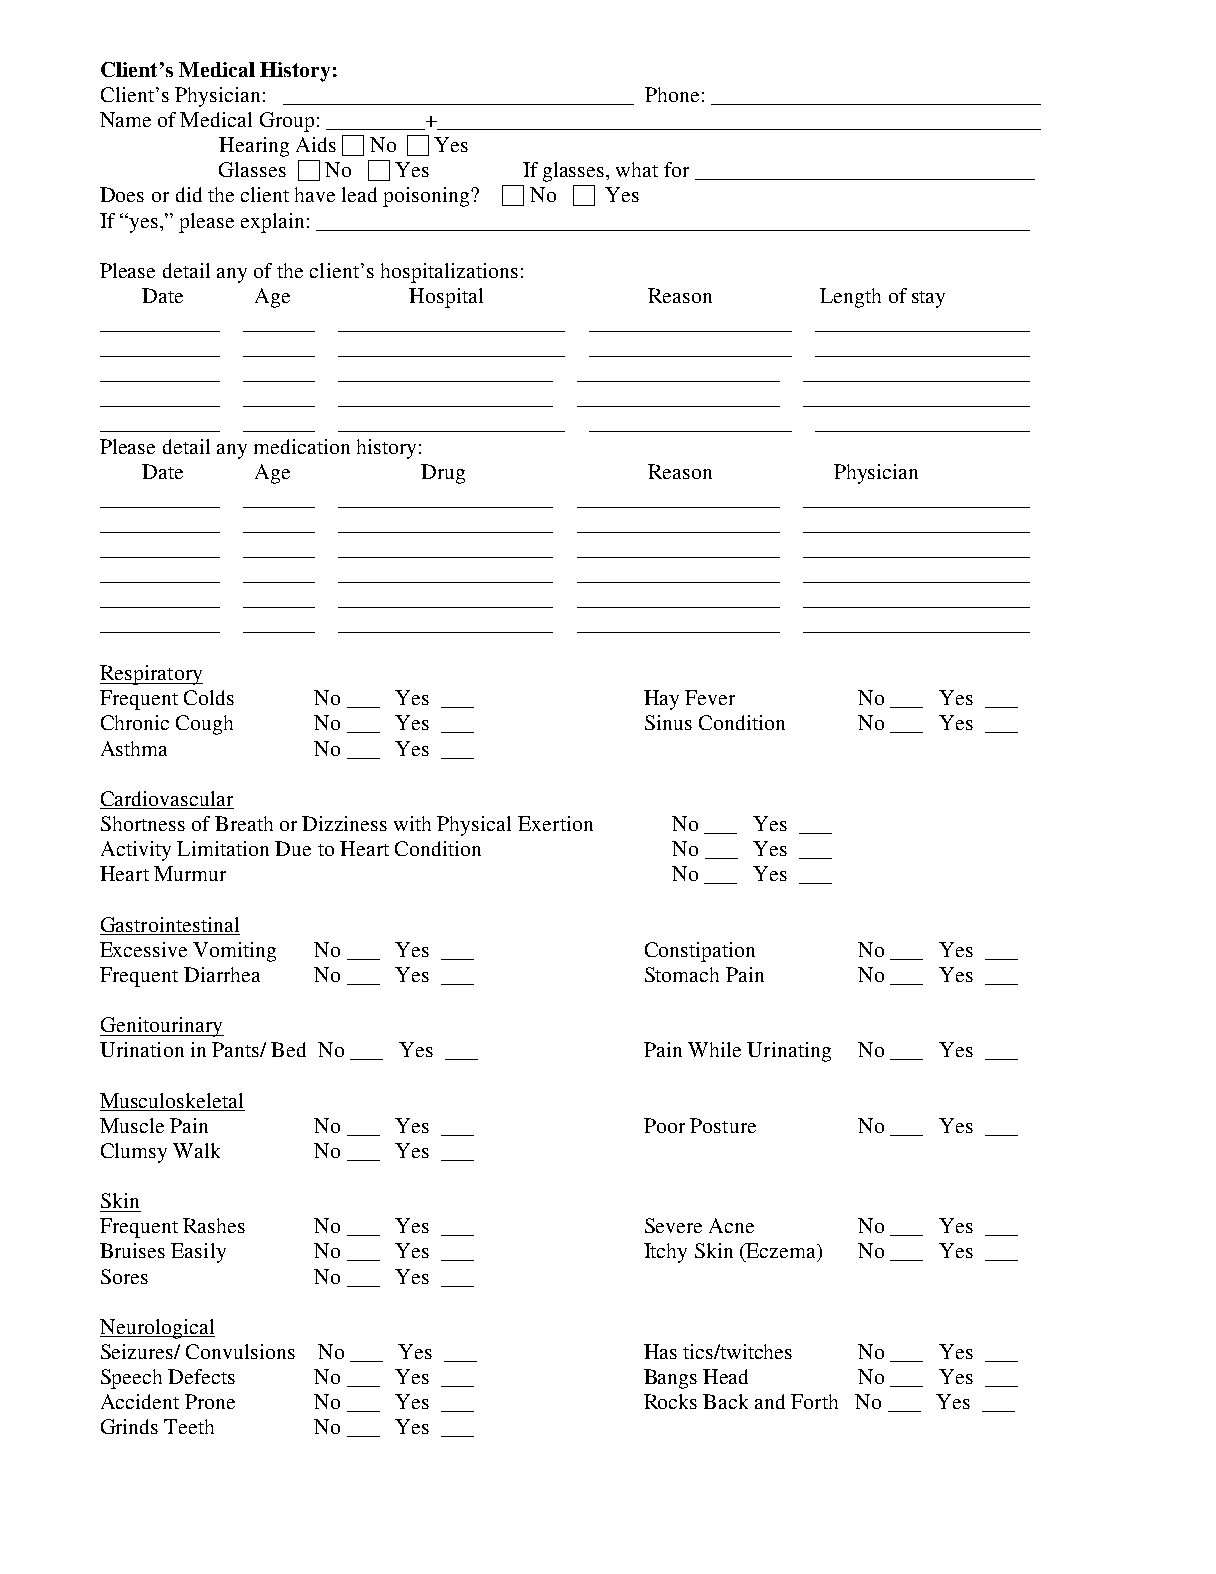  Describe the element at coordinates (555, 823) in the image. I see `Exertion` at that location.
